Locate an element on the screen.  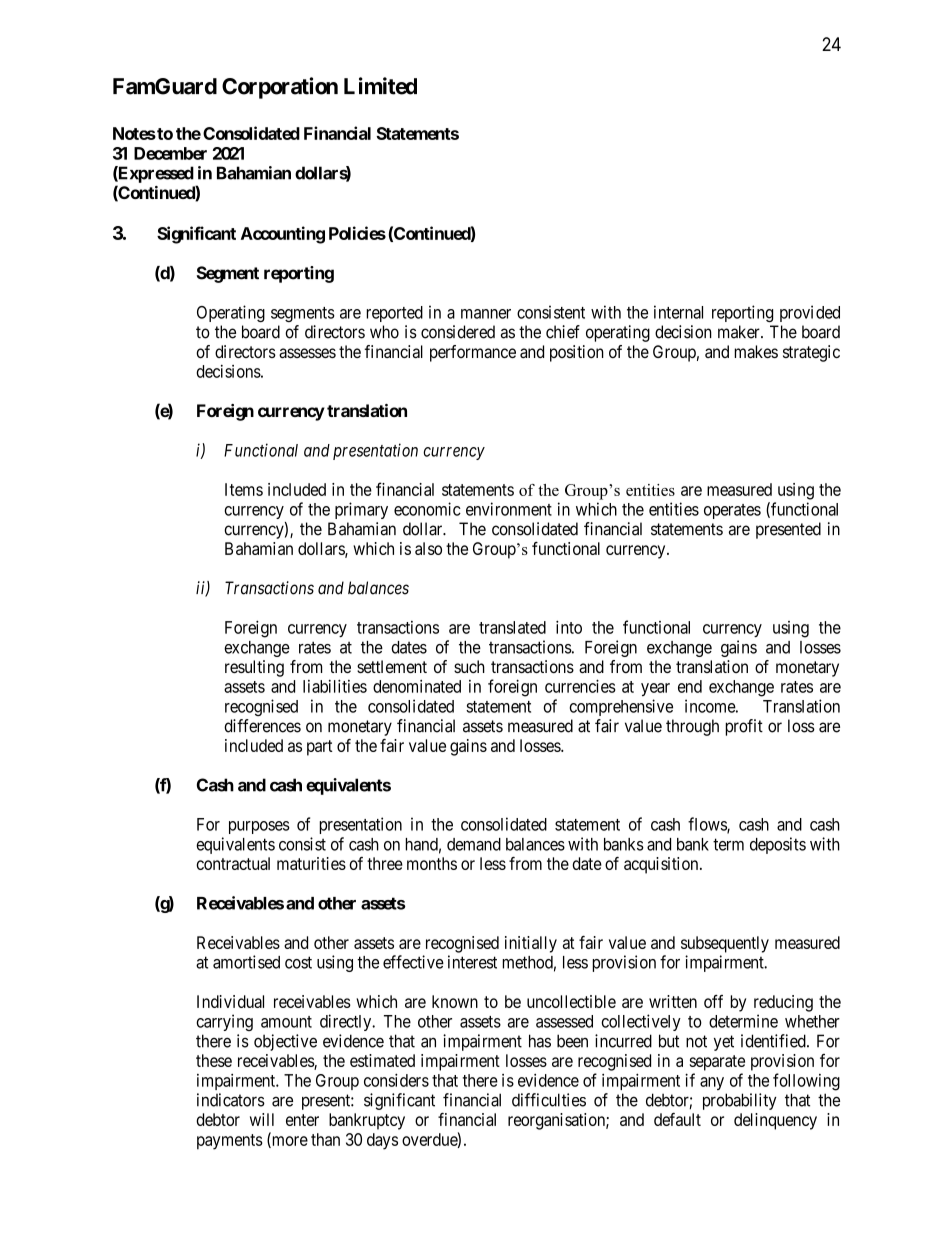
Limited is located at coordinates (380, 86).
